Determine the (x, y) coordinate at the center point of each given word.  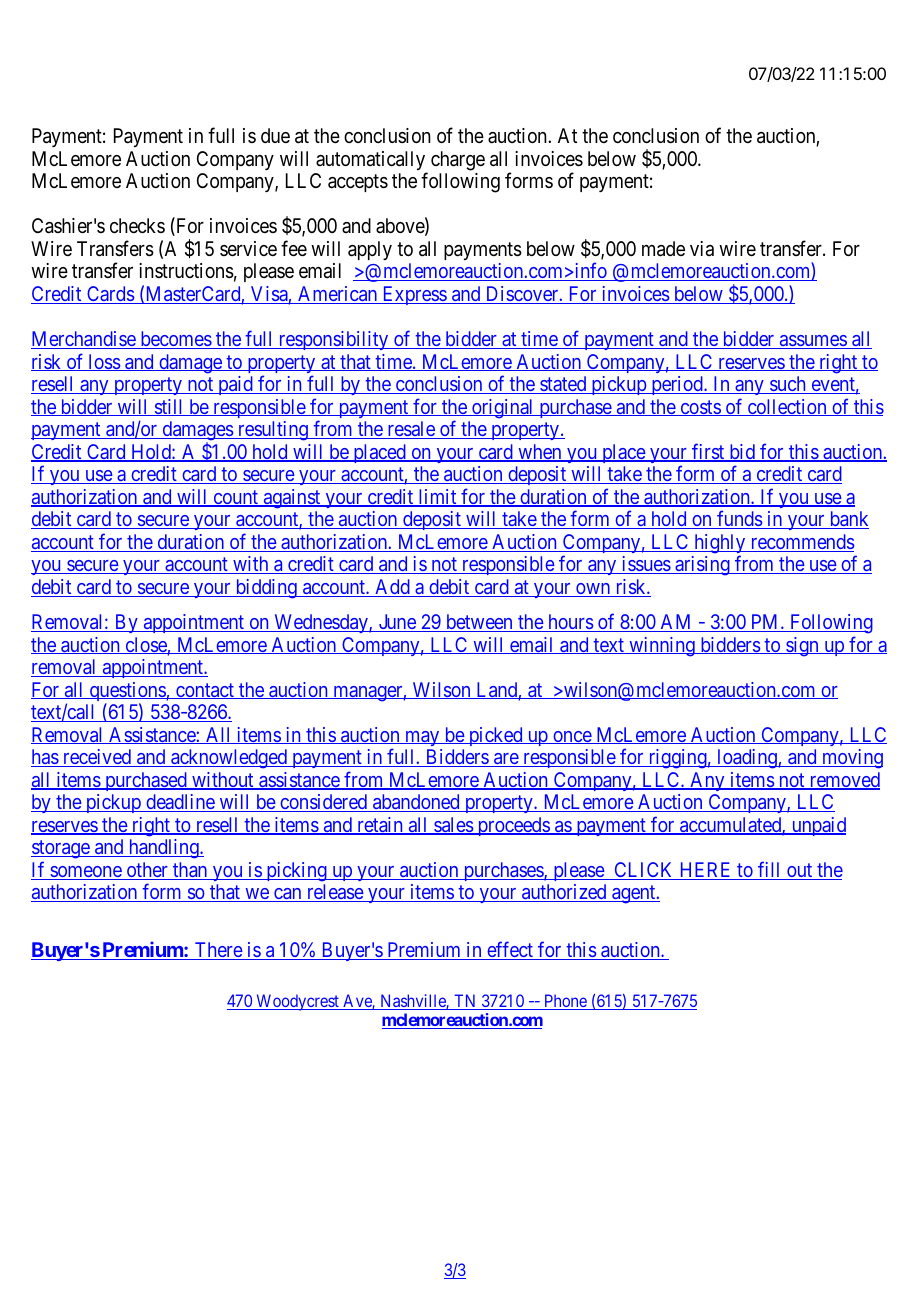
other (147, 871)
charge (458, 161)
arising (702, 566)
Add (392, 588)
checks (137, 225)
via (702, 249)
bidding (266, 589)
